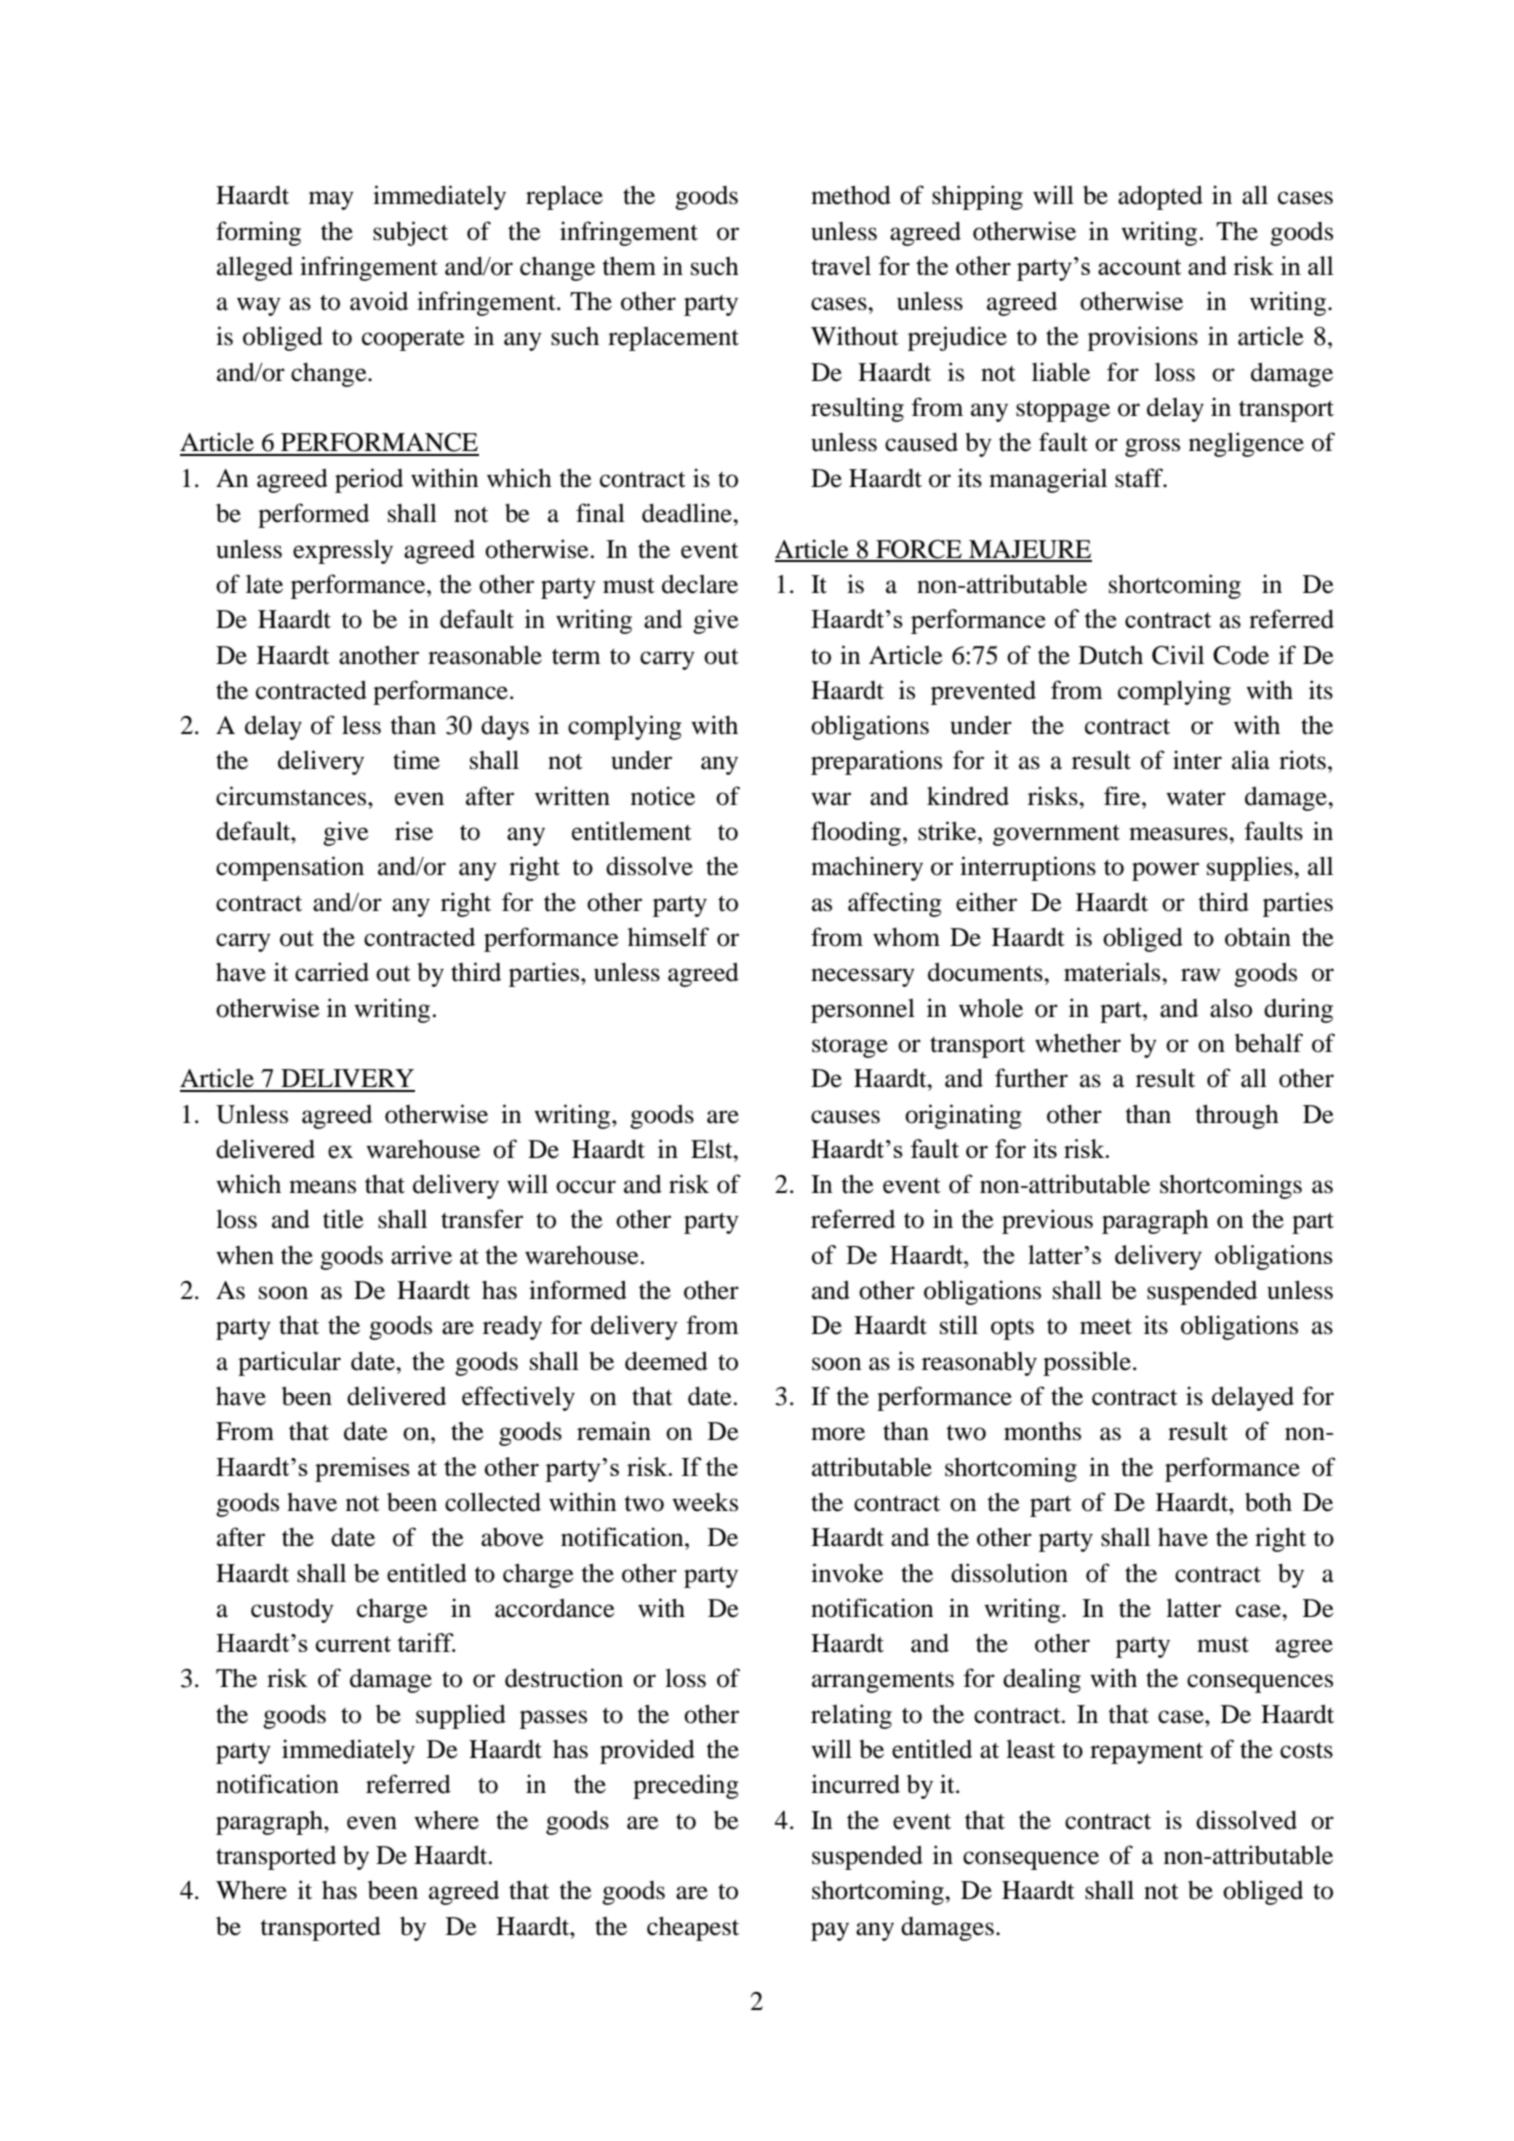 The image size is (1514, 2141). What do you see at coordinates (1268, 1502) in the screenshot?
I see `both` at bounding box center [1268, 1502].
